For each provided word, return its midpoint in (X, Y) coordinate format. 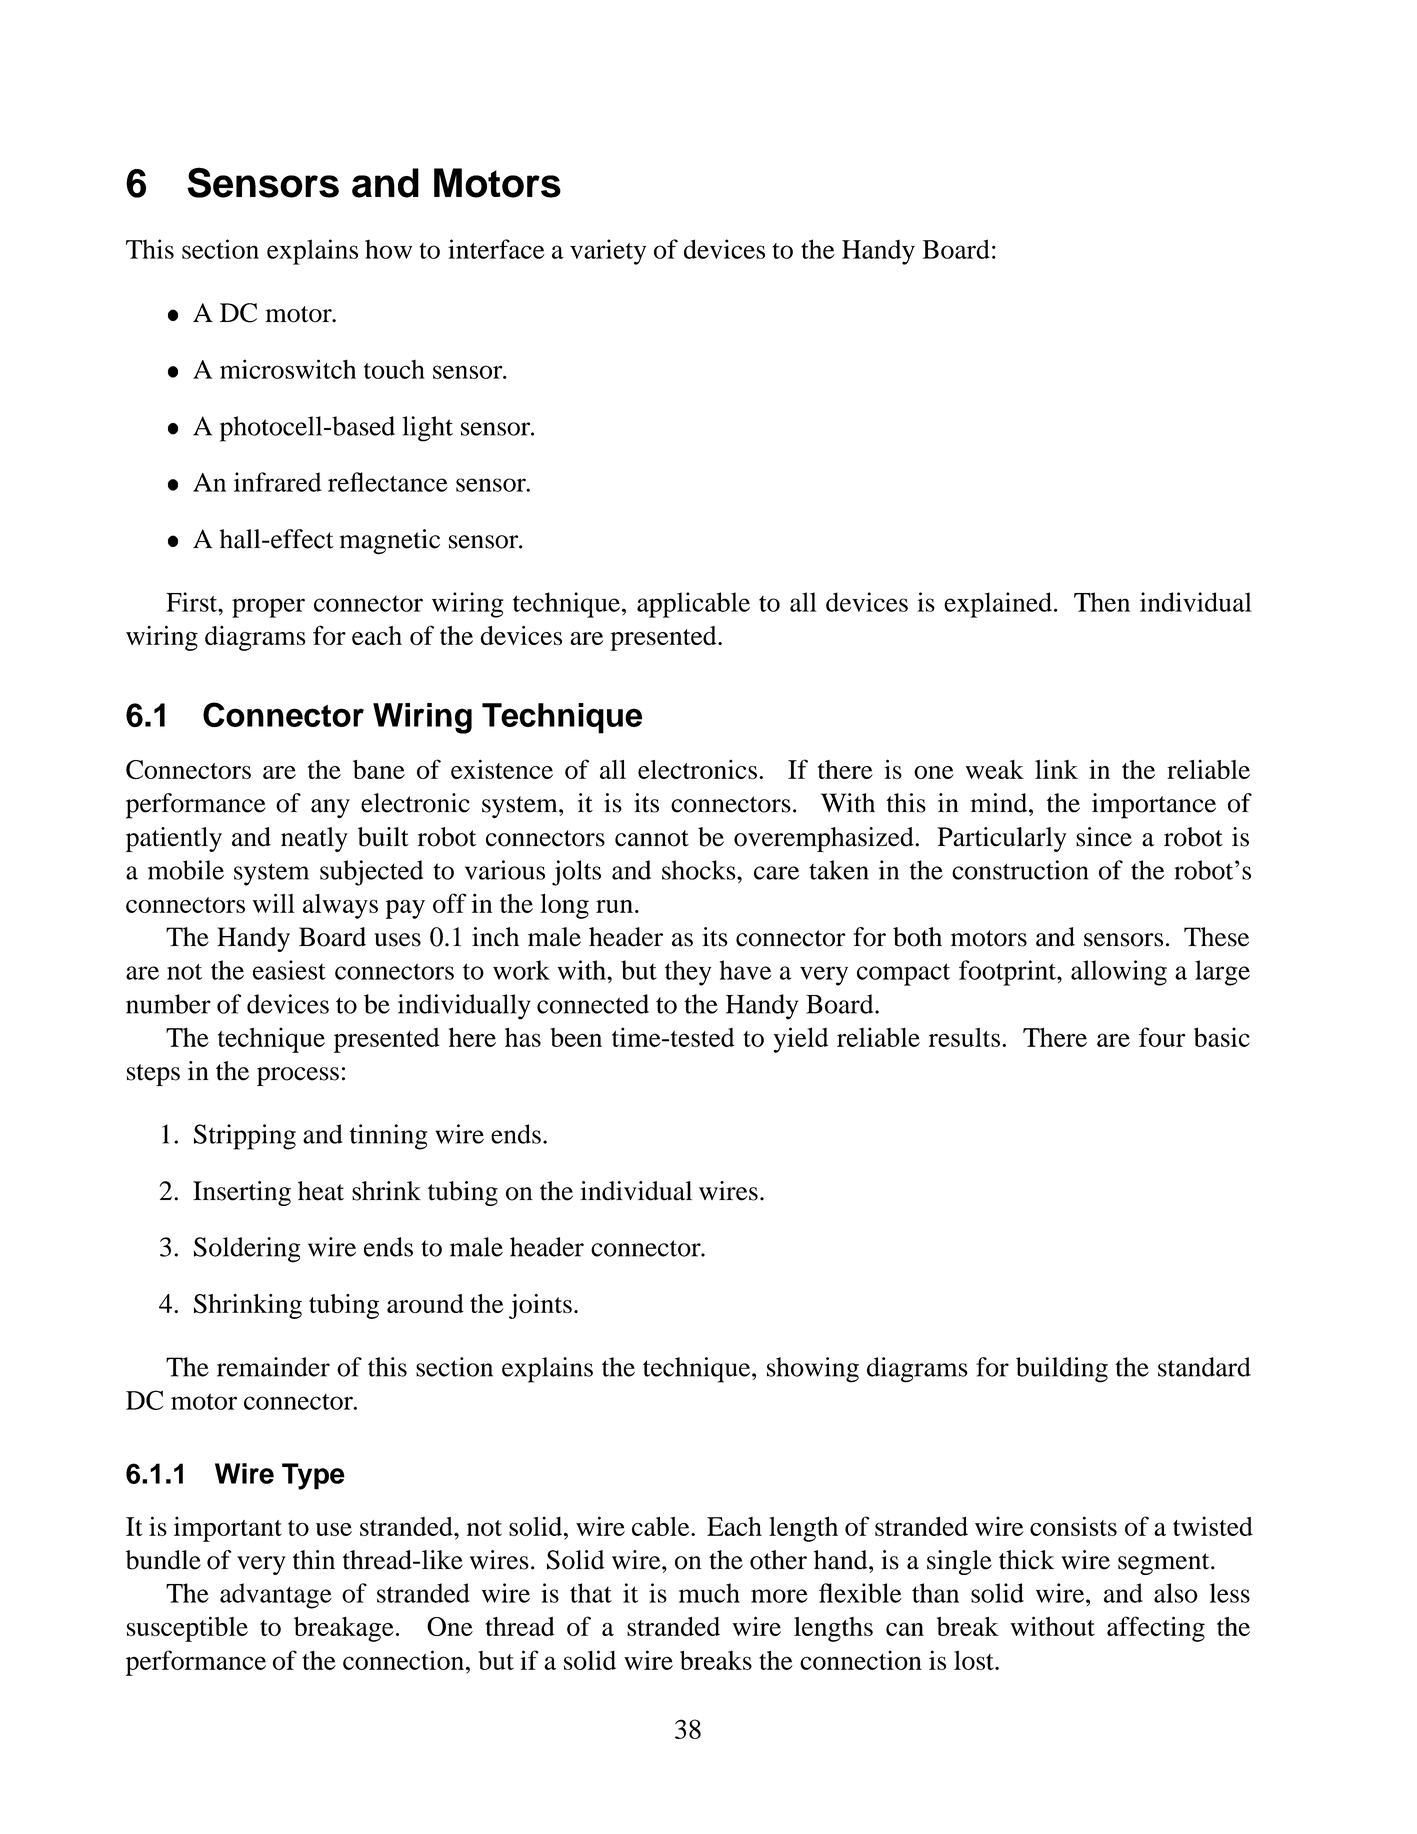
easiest (289, 970)
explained (998, 605)
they (688, 973)
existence (502, 769)
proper (268, 608)
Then (1102, 602)
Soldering (247, 1250)
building (1062, 1370)
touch (394, 369)
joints (540, 1306)
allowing (1119, 973)
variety (608, 252)
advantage (276, 1596)
